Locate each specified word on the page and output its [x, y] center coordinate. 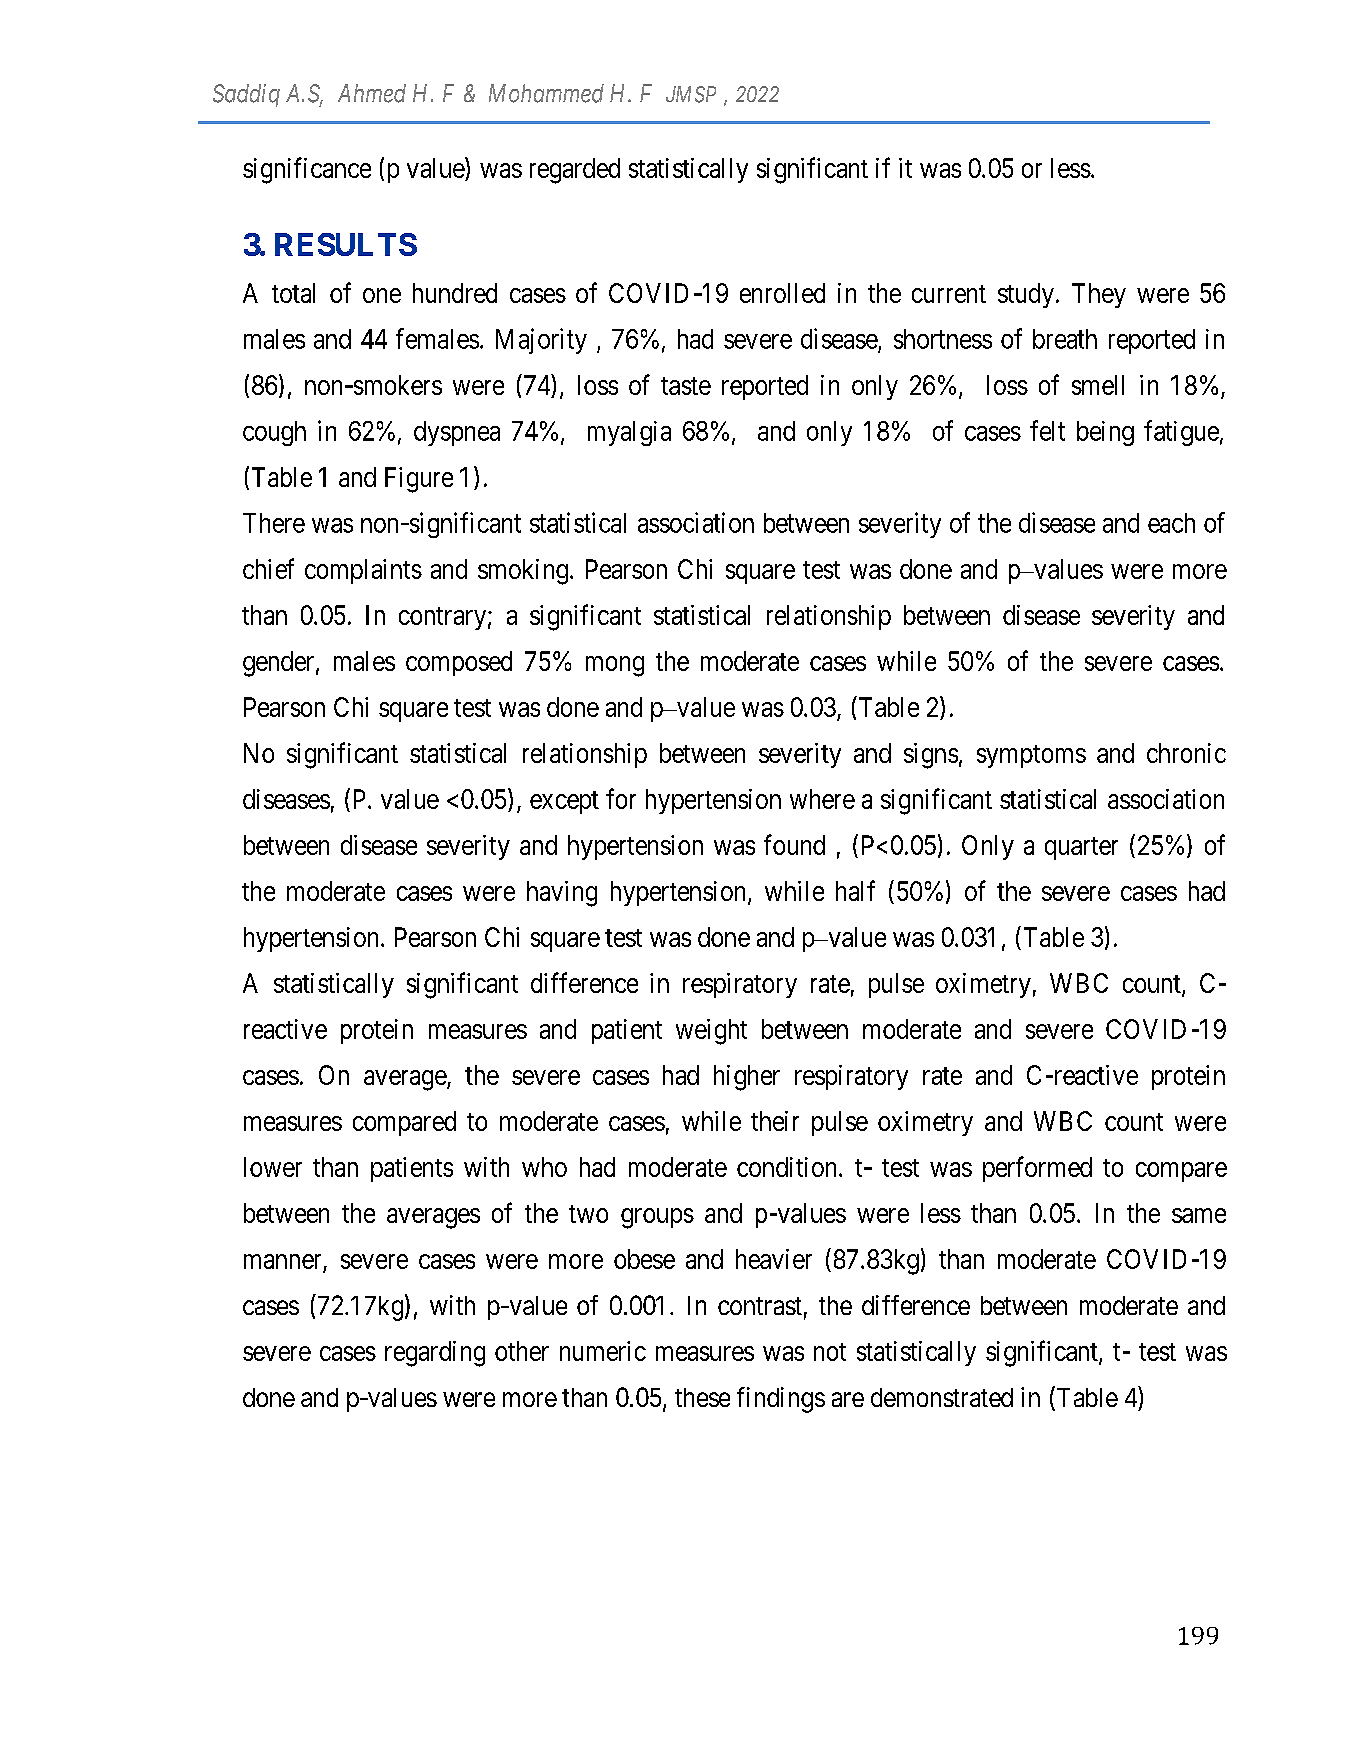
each [1171, 523]
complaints [363, 571]
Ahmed [372, 93]
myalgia [629, 433]
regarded [575, 171]
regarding [435, 1354]
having [562, 894]
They [1099, 295]
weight [711, 1032]
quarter [1081, 848]
